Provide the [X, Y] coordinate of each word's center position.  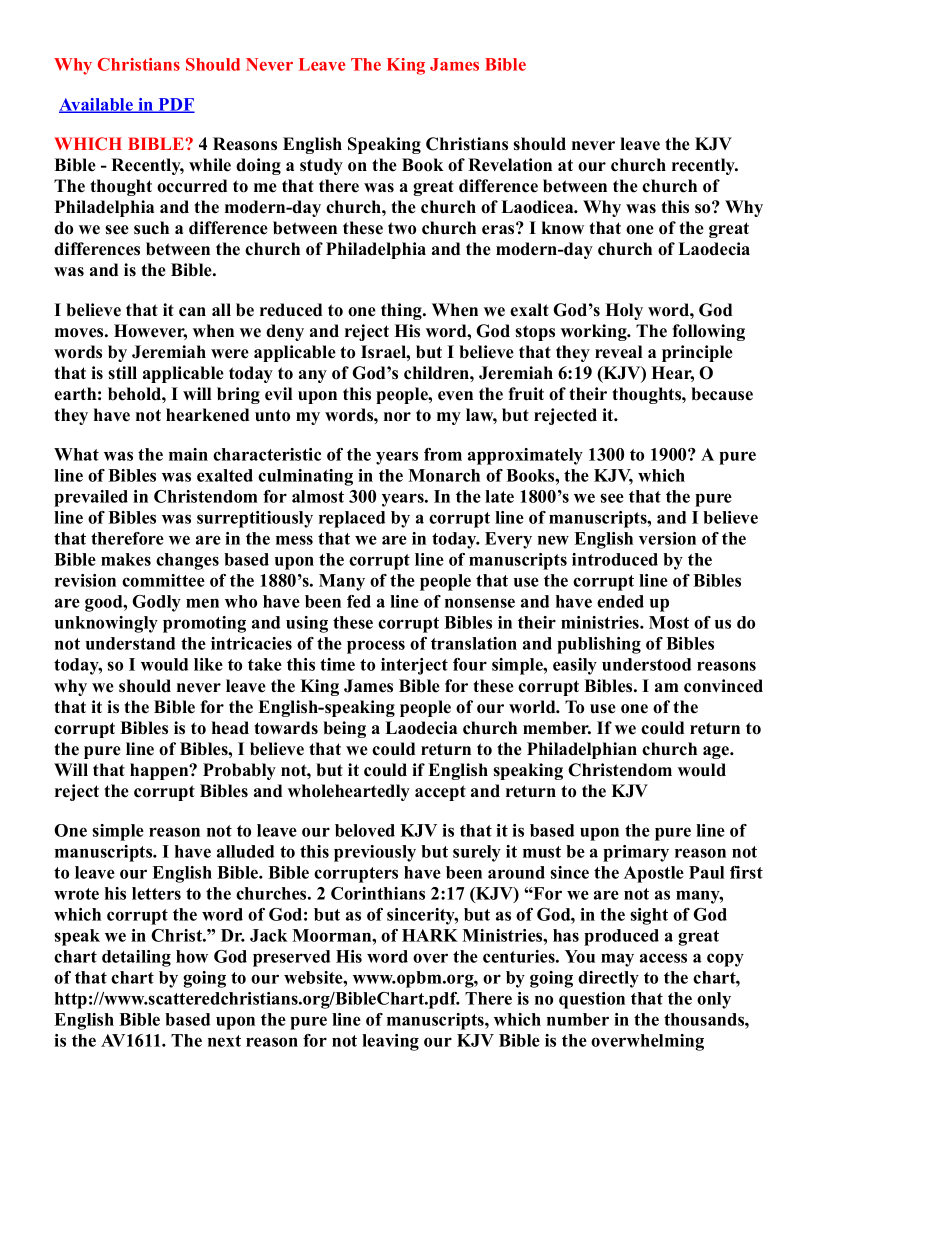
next [224, 1041]
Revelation [510, 165]
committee [163, 580]
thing [402, 311]
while [210, 165]
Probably [239, 771]
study [321, 166]
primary [636, 853]
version [667, 538]
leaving [390, 1042]
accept [440, 793]
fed [359, 601]
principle [697, 353]
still [122, 373]
